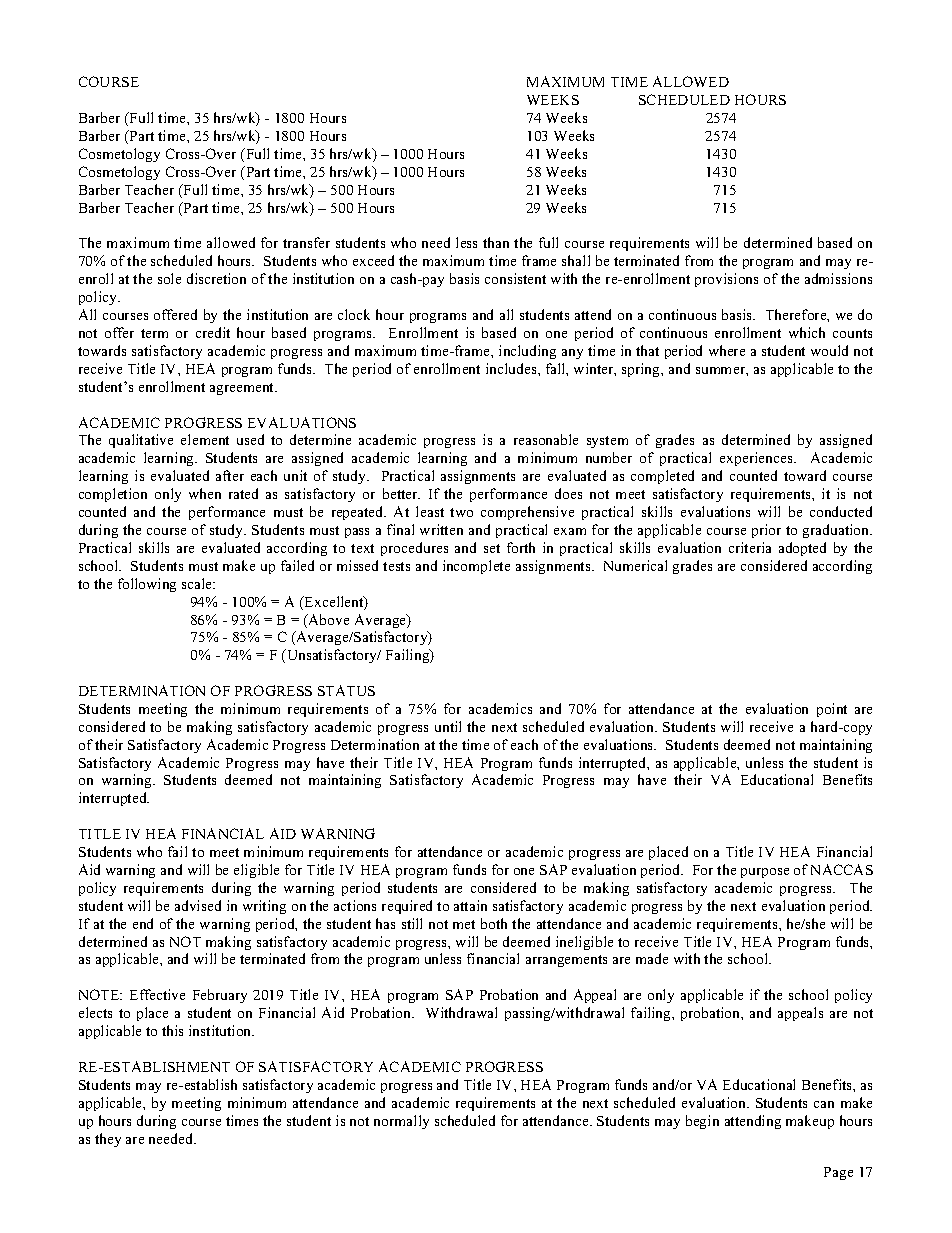 Image resolution: width=952 pixels, height=1233 pixels. I want to click on purpose, so click(765, 873).
